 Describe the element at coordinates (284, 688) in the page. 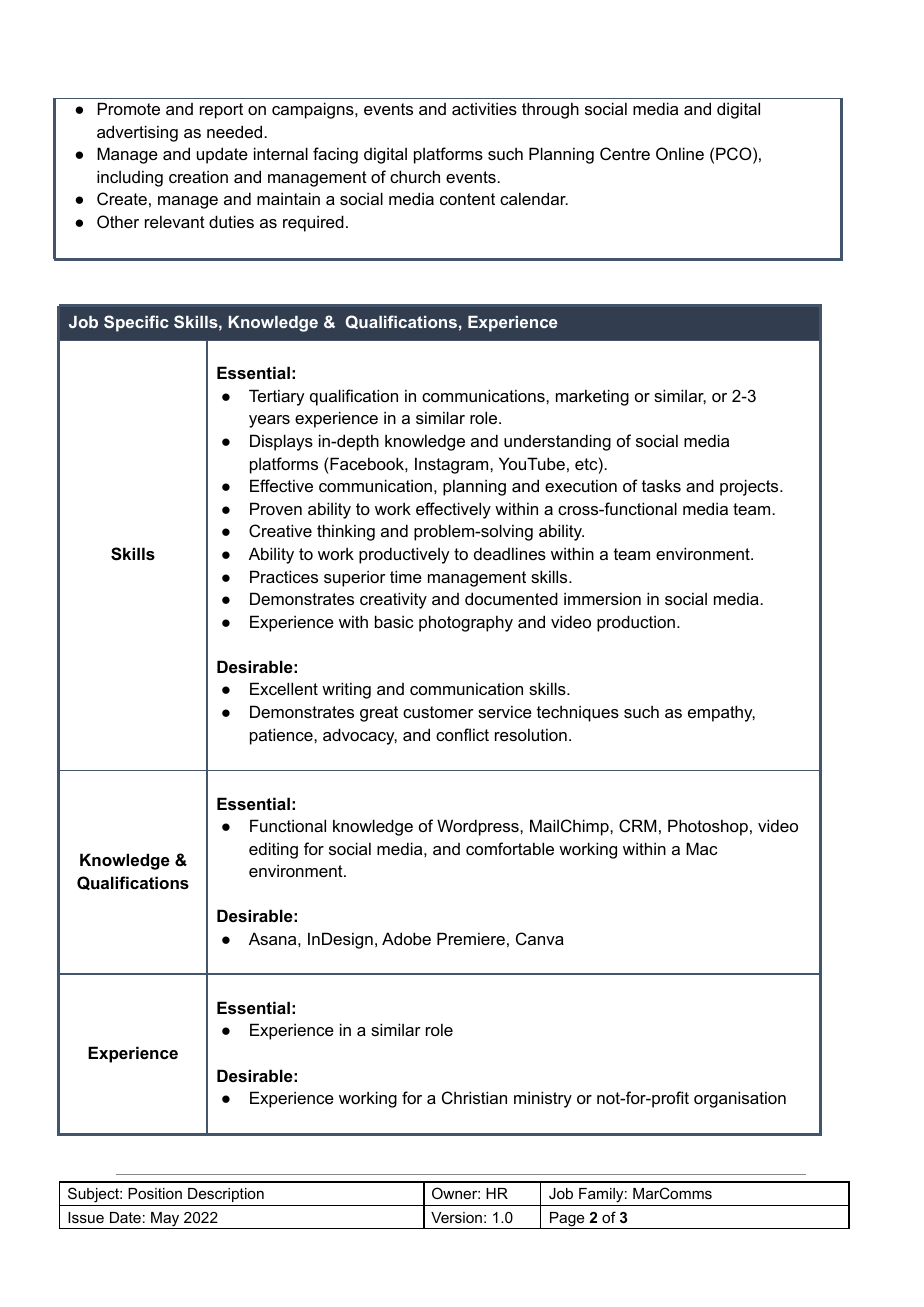

I see `Excellent` at that location.
